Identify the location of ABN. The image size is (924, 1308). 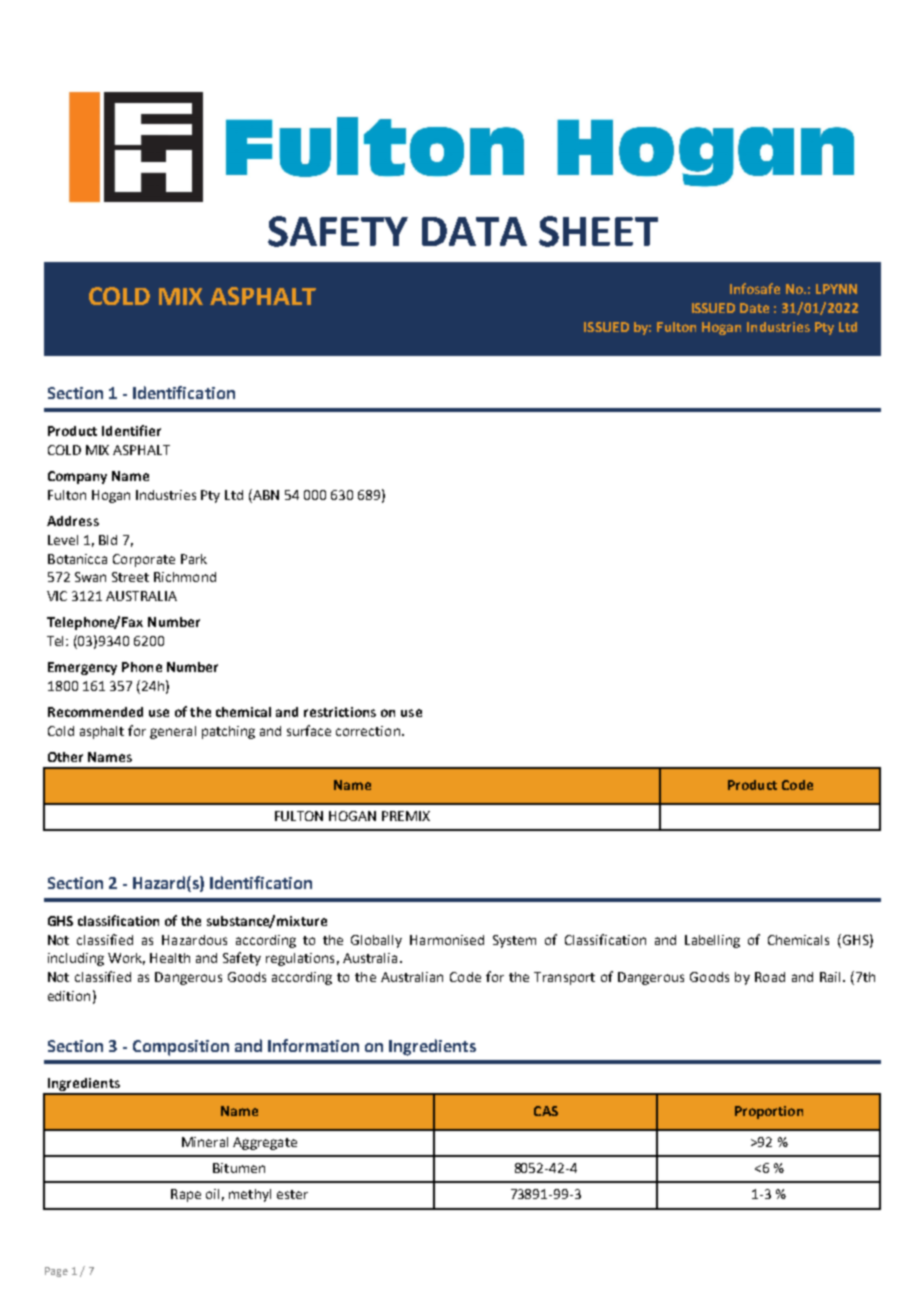
(265, 494).
